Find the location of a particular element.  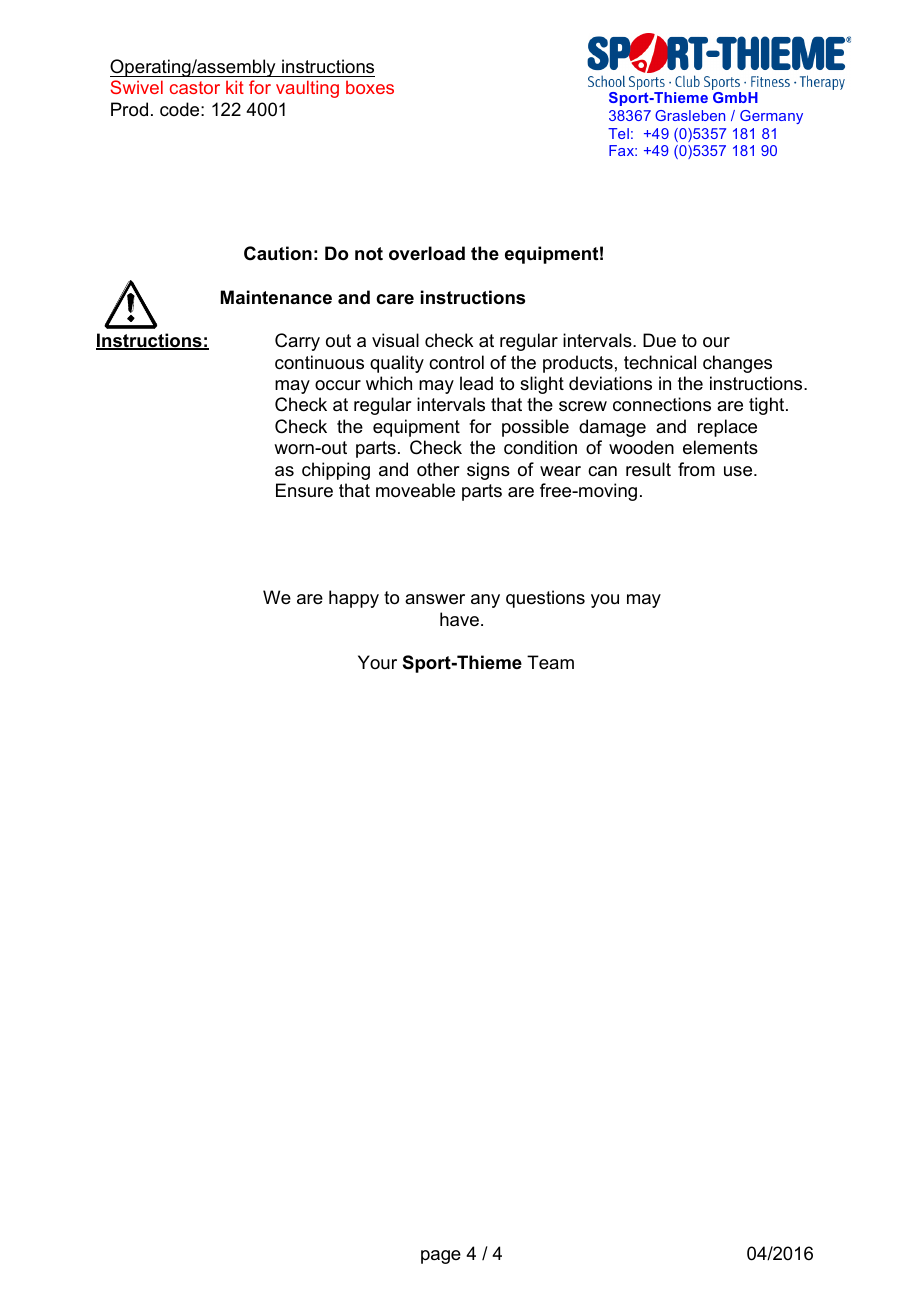

Team is located at coordinates (550, 662).
